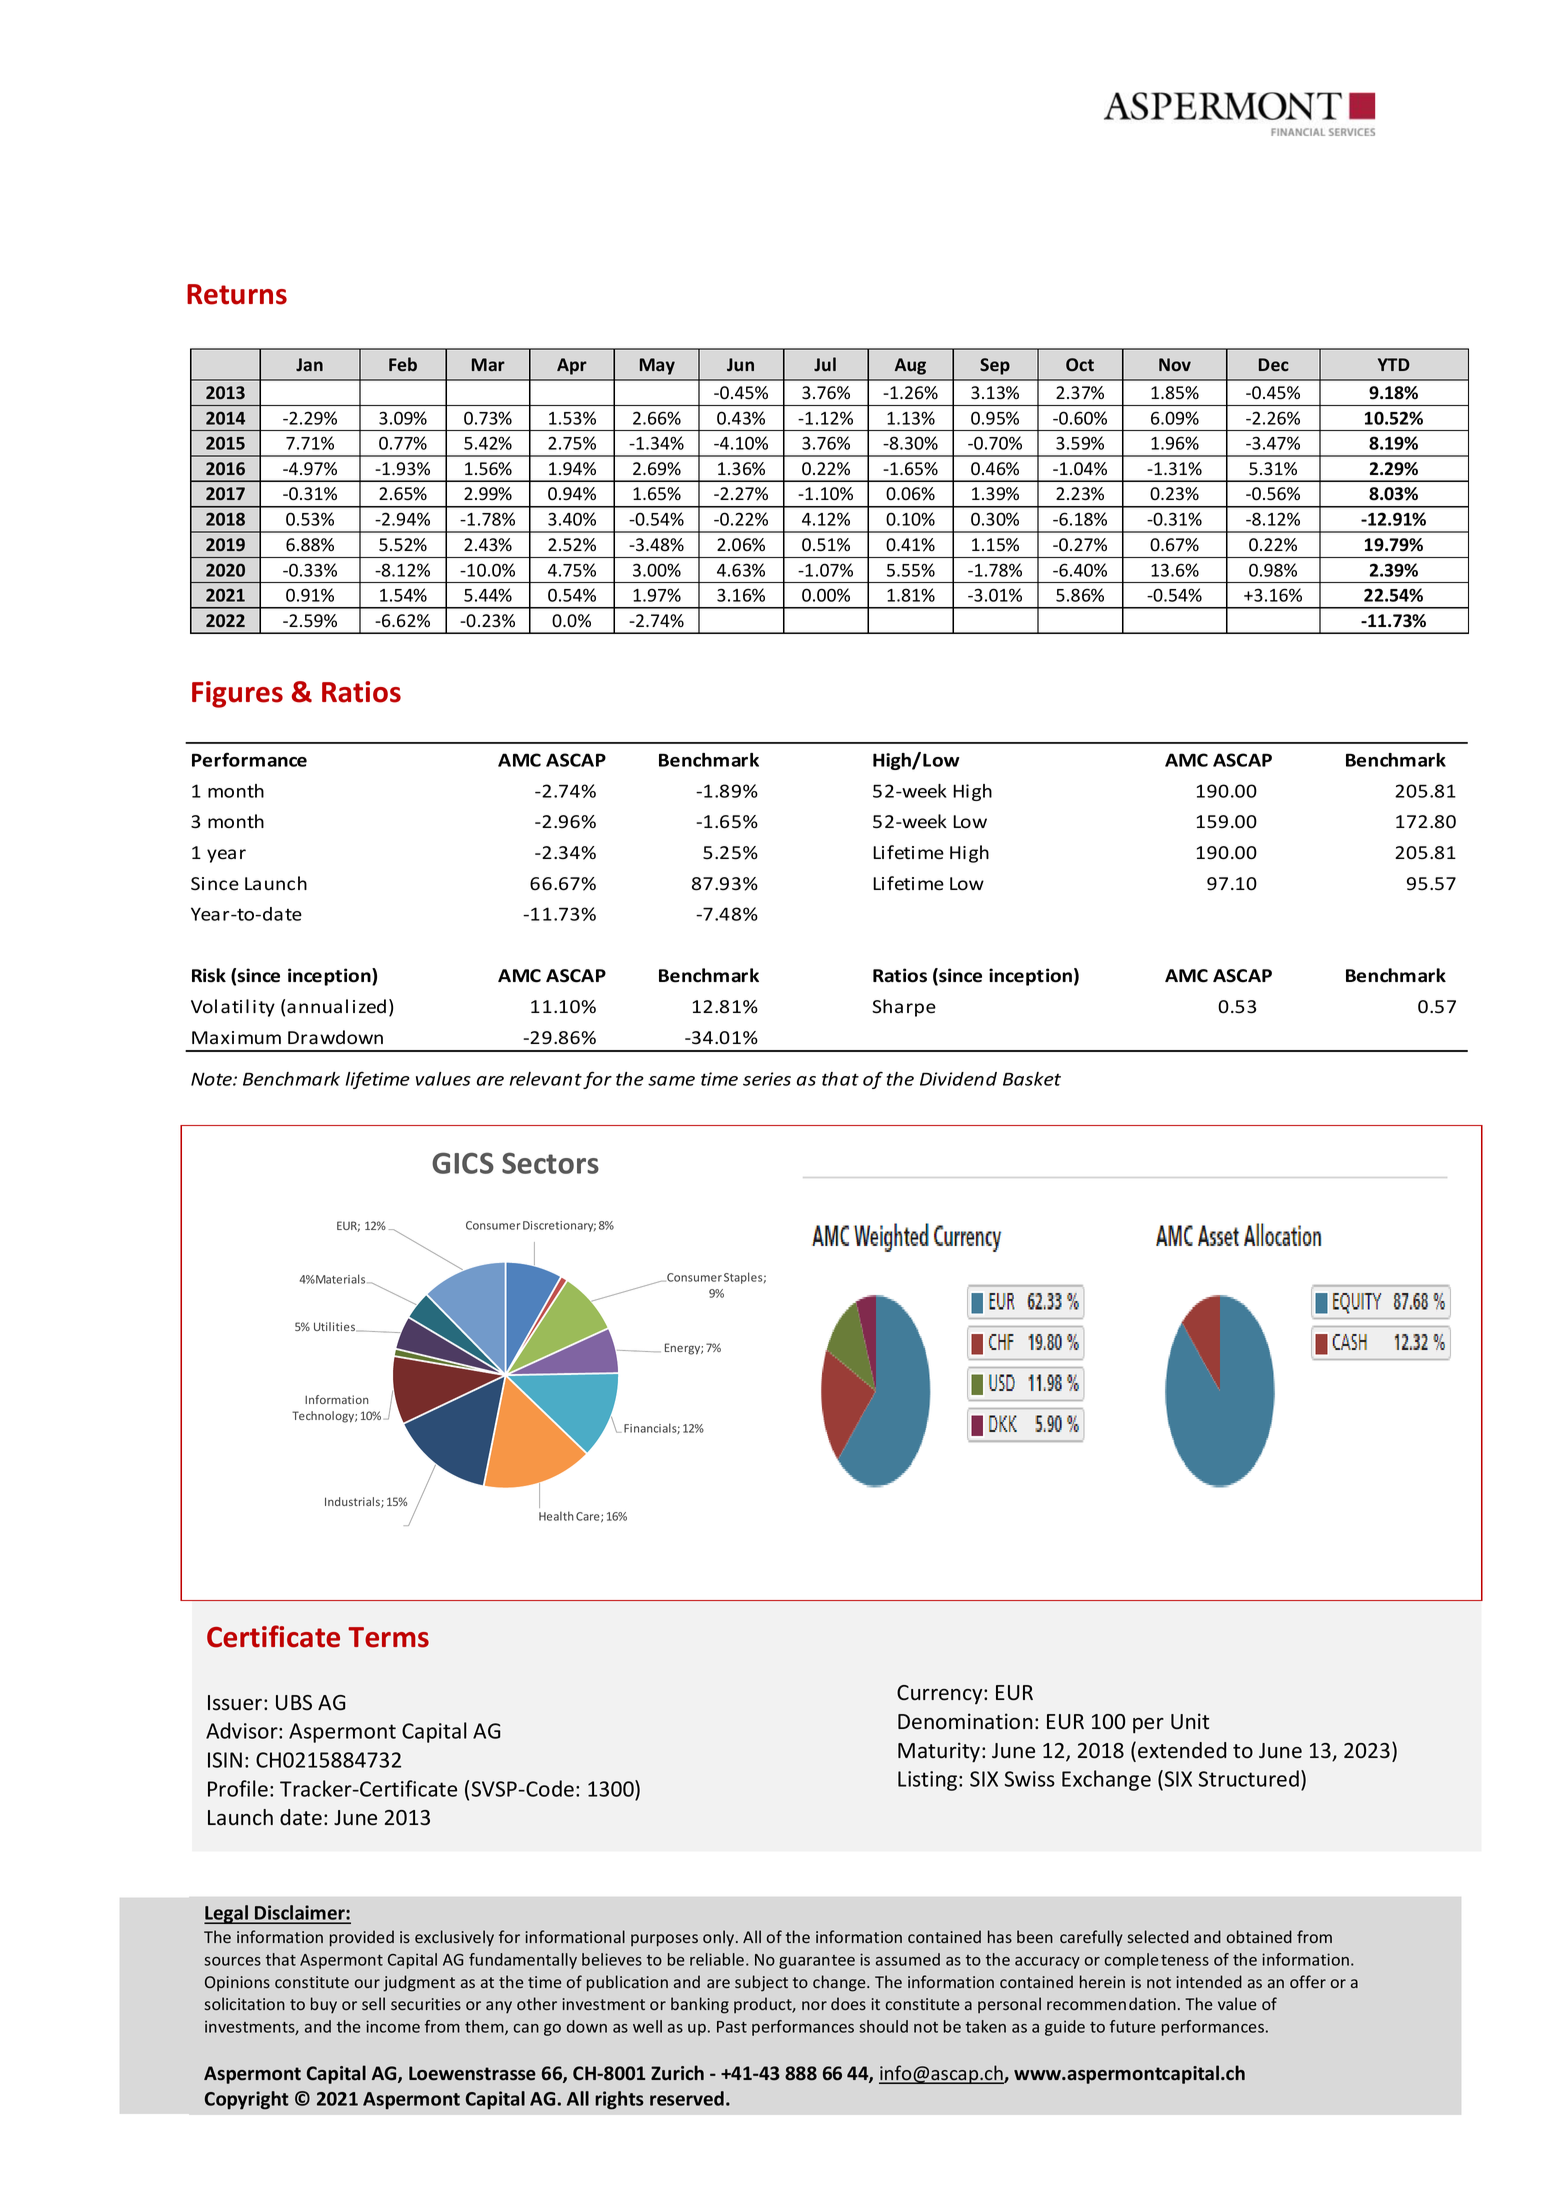  What do you see at coordinates (958, 1079) in the image?
I see `Dividend` at bounding box center [958, 1079].
